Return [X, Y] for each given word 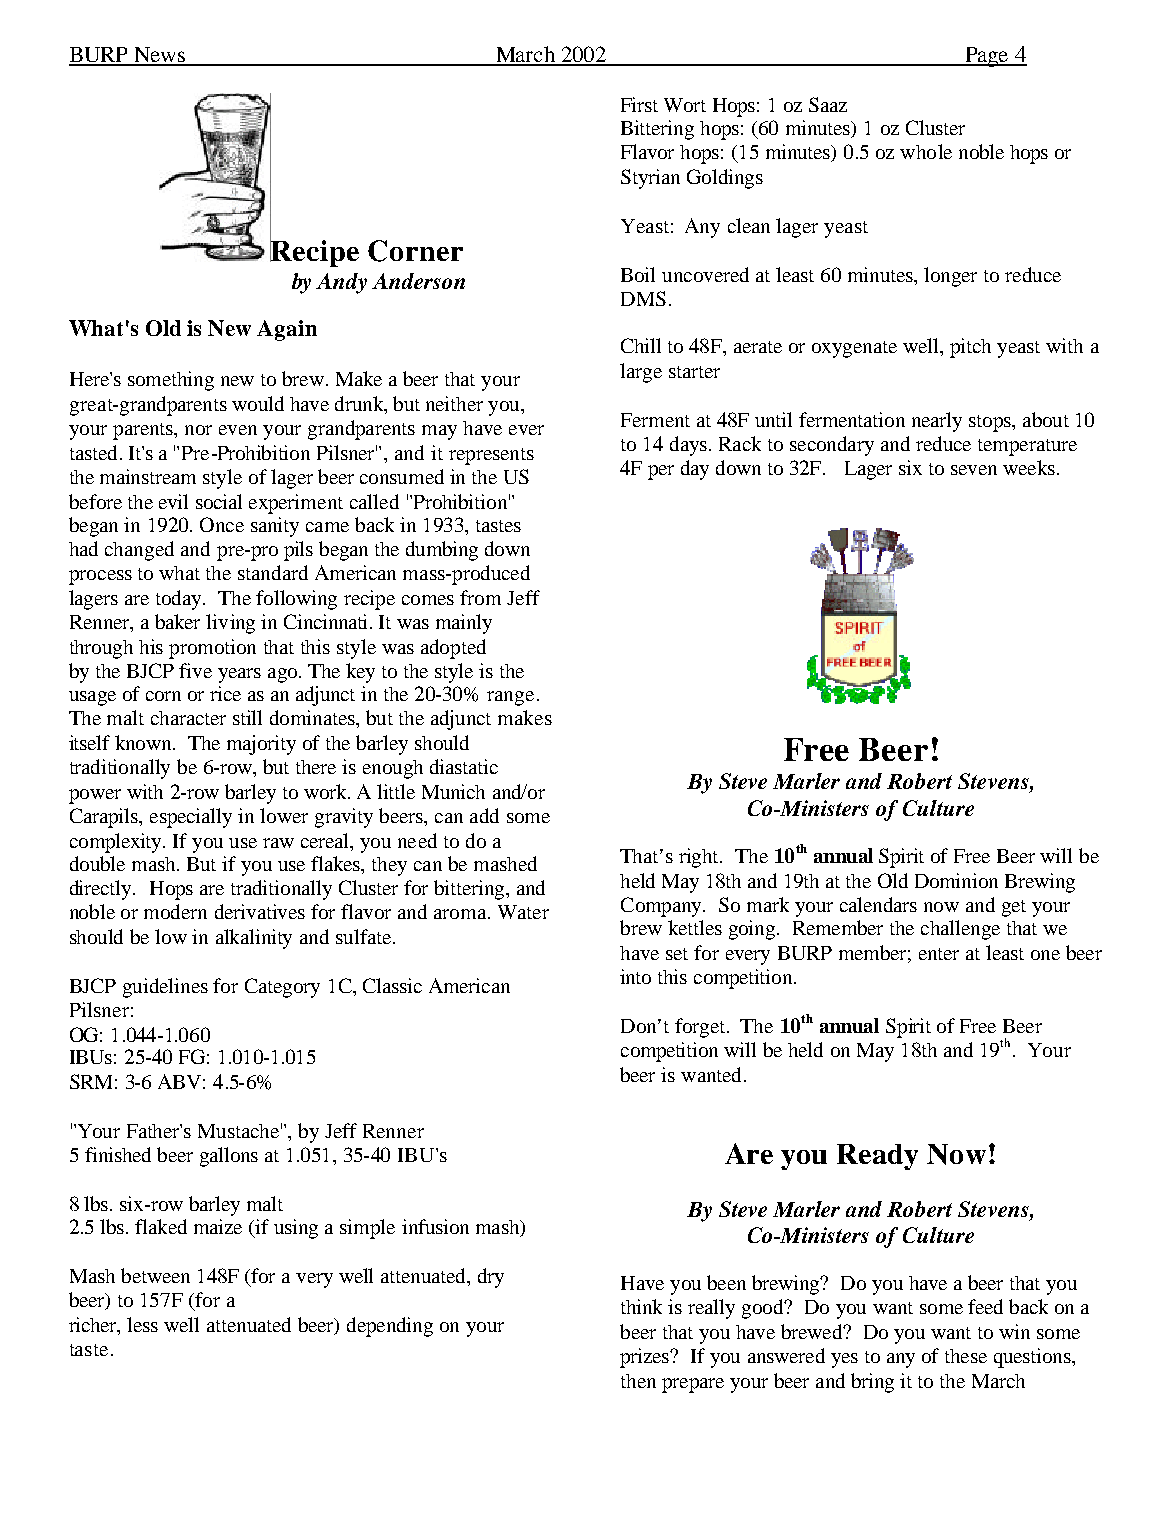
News [159, 56]
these [966, 1356]
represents [491, 456]
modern [175, 911]
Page [987, 57]
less [142, 1324]
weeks [1029, 467]
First [639, 104]
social [219, 501]
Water [523, 912]
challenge [960, 930]
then [638, 1381]
